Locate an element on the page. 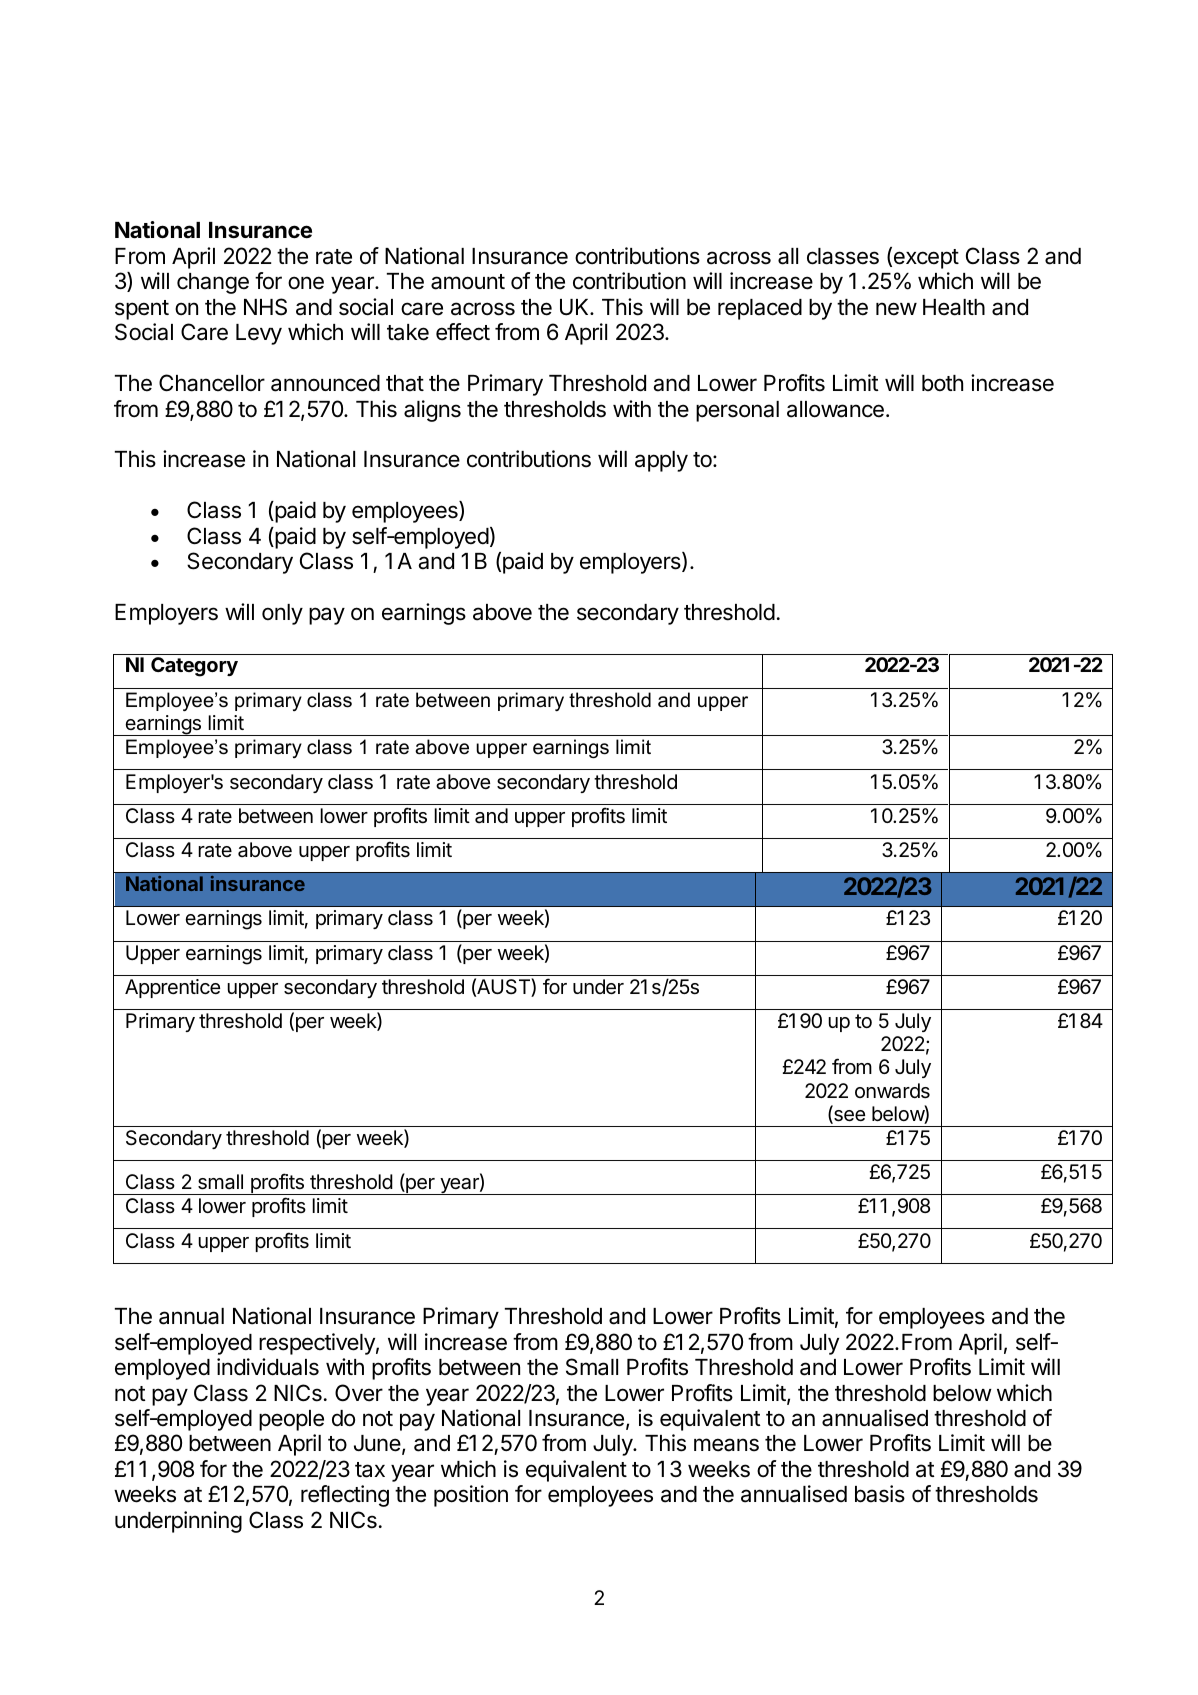 The image size is (1198, 1695). people is located at coordinates (291, 1420).
